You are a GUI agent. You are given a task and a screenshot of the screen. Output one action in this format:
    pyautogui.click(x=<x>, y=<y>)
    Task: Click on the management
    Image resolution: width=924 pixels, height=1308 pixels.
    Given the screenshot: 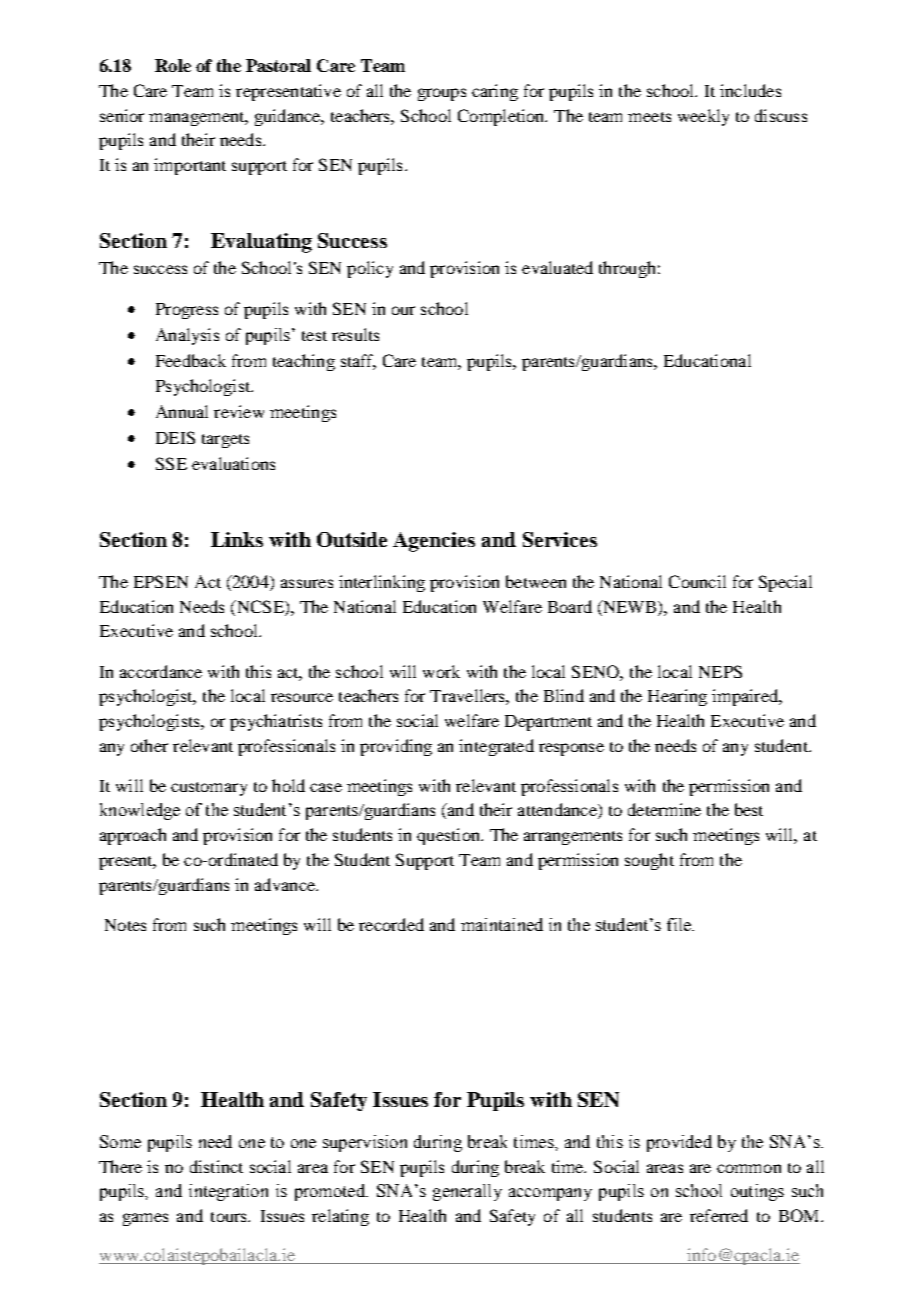 What is the action you would take?
    pyautogui.click(x=198, y=119)
